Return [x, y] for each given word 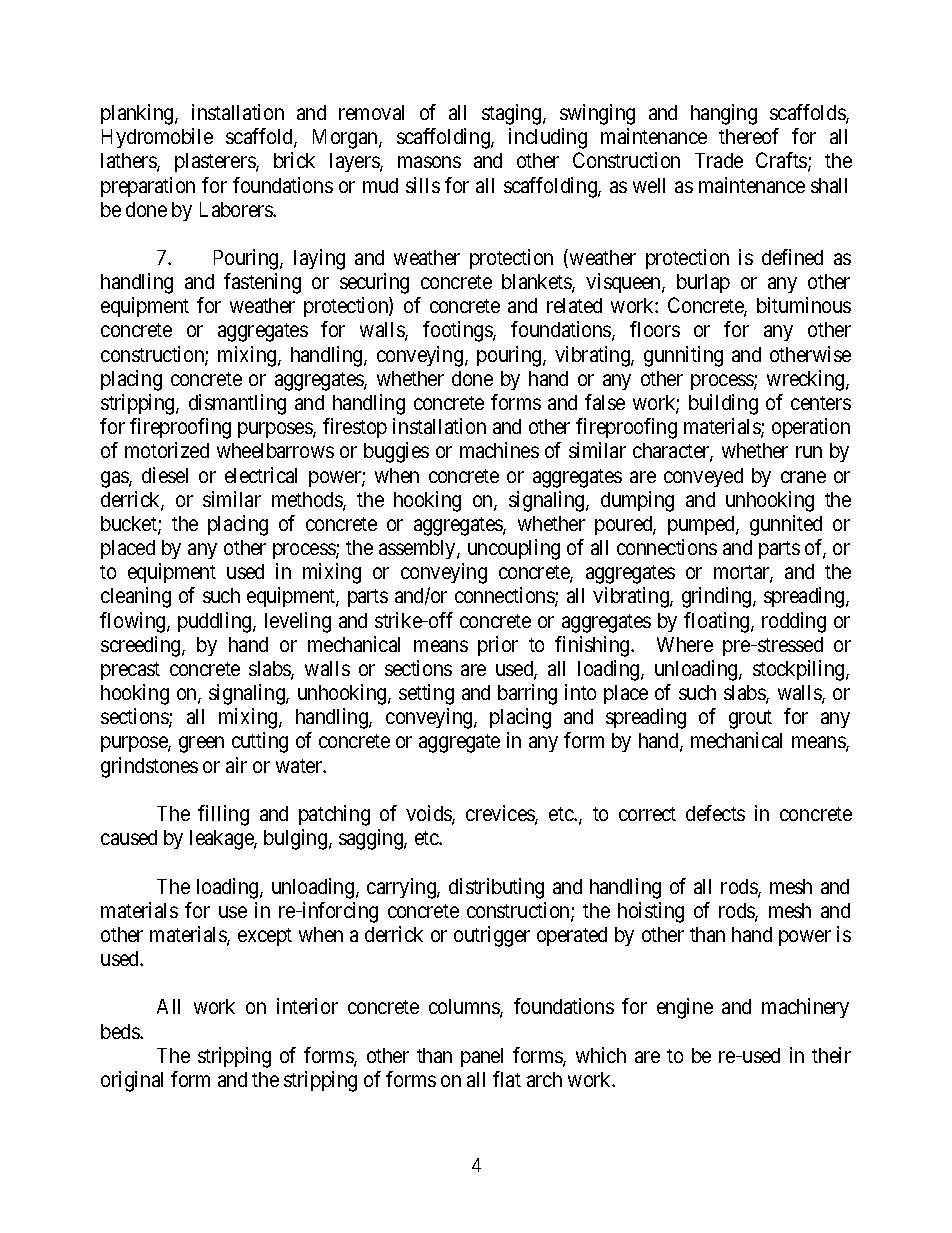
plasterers [216, 162]
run [809, 452]
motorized [167, 450]
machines [499, 450]
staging [513, 114]
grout [750, 719]
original [132, 1081]
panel [482, 1057]
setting [426, 694]
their [831, 1055]
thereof [749, 136]
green [201, 745]
